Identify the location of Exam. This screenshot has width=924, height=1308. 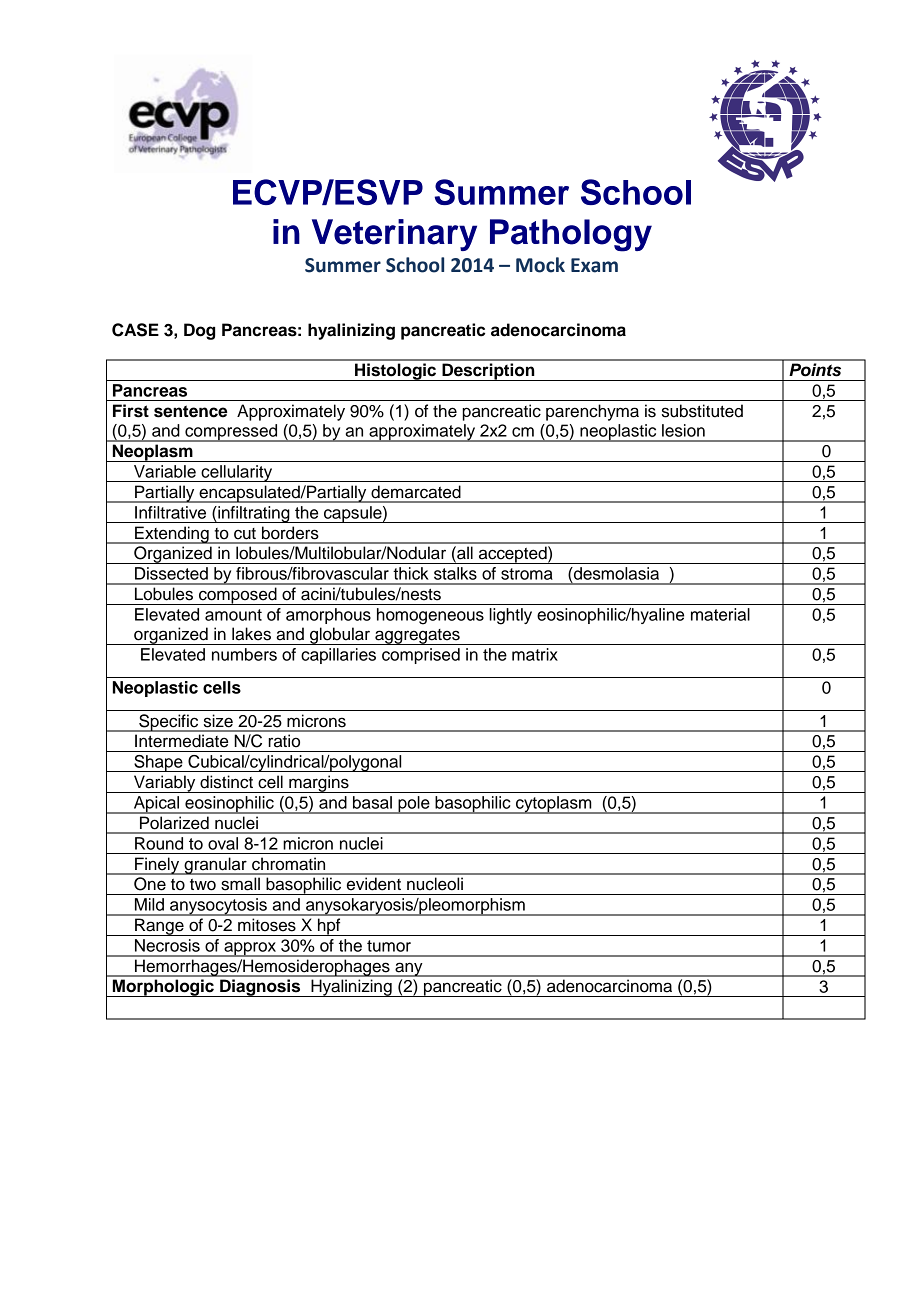
(594, 265).
